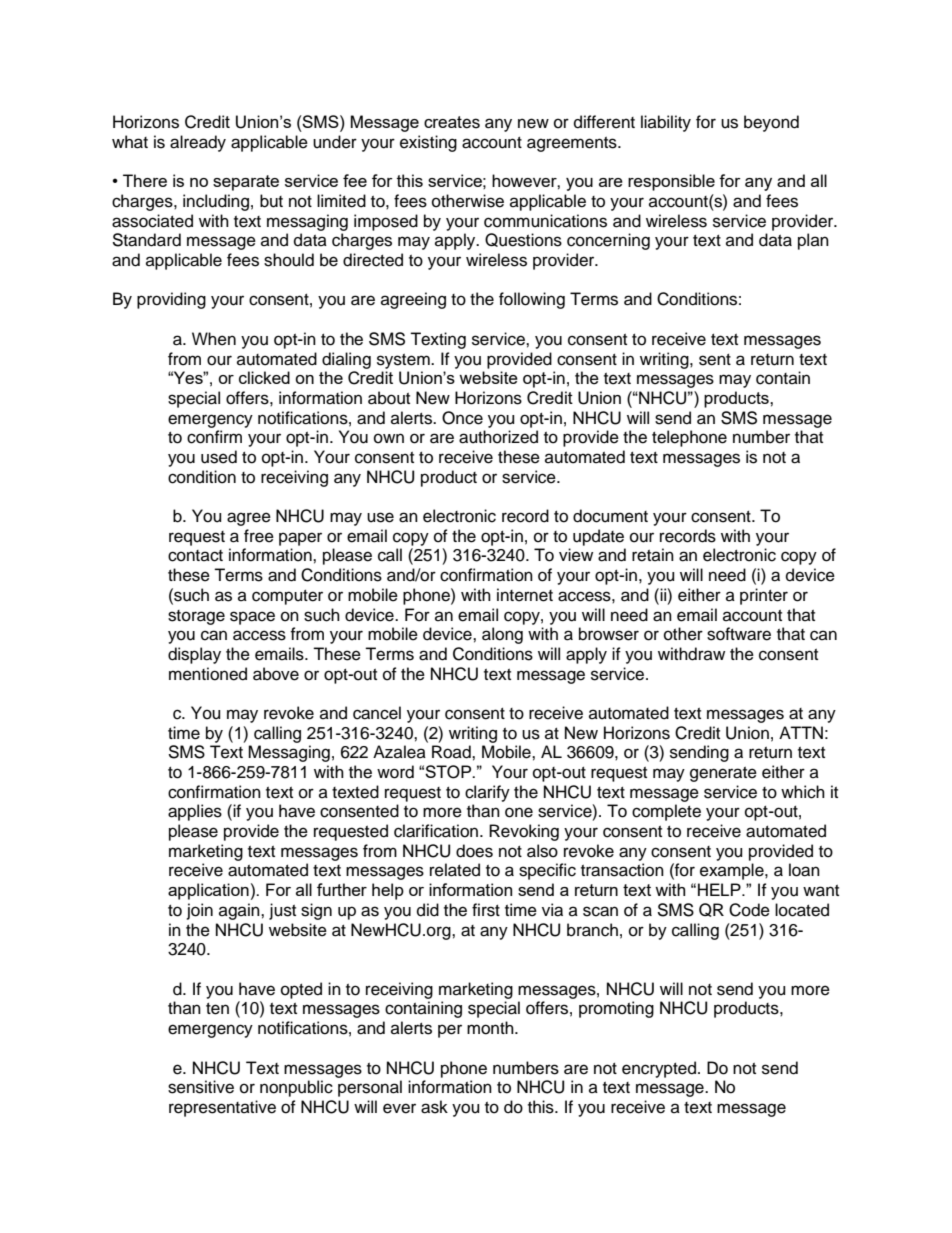 This document has width=952, height=1233. Describe the element at coordinates (198, 143) in the document. I see `already` at that location.
